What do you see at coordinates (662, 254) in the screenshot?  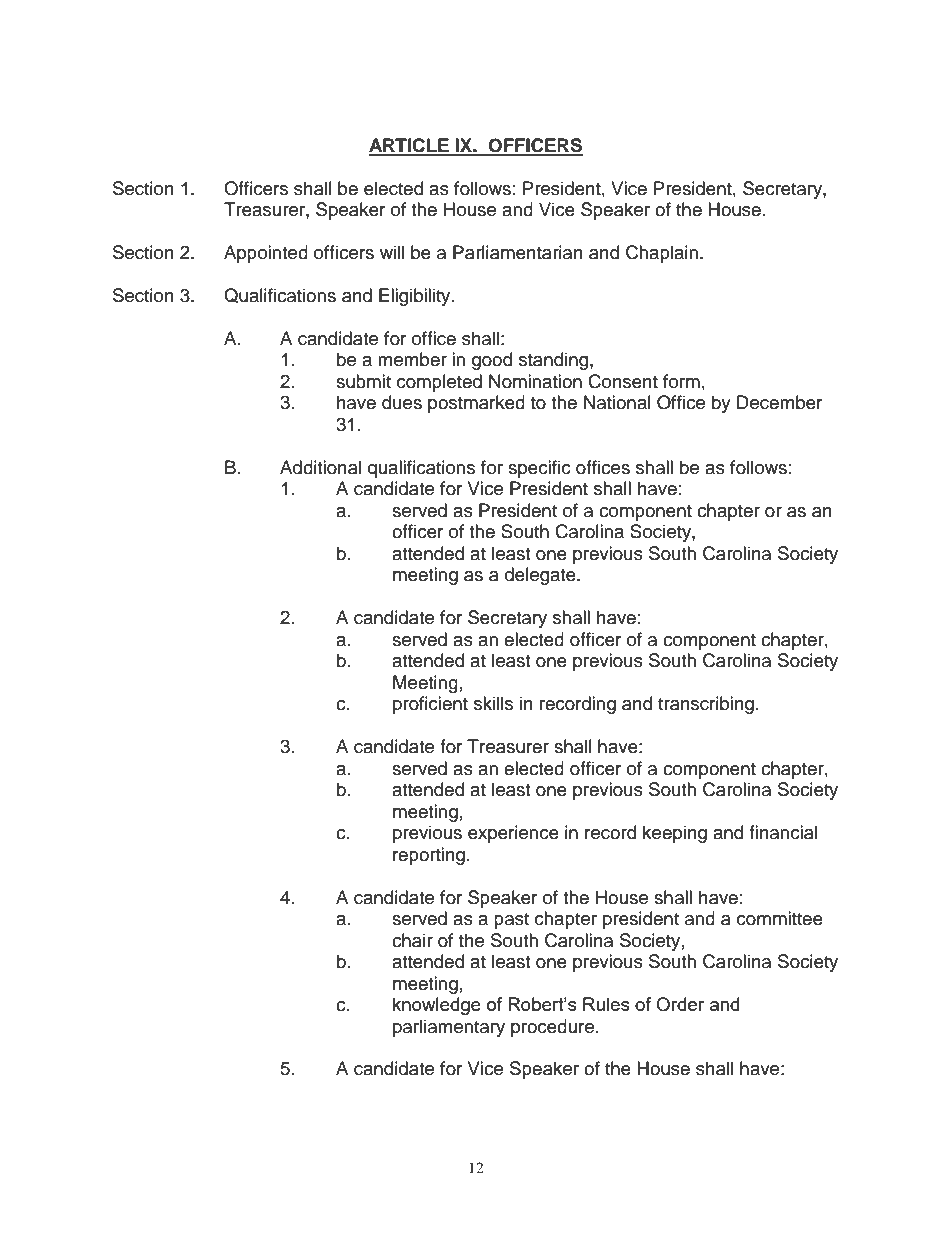 I see `Chaplain` at bounding box center [662, 254].
